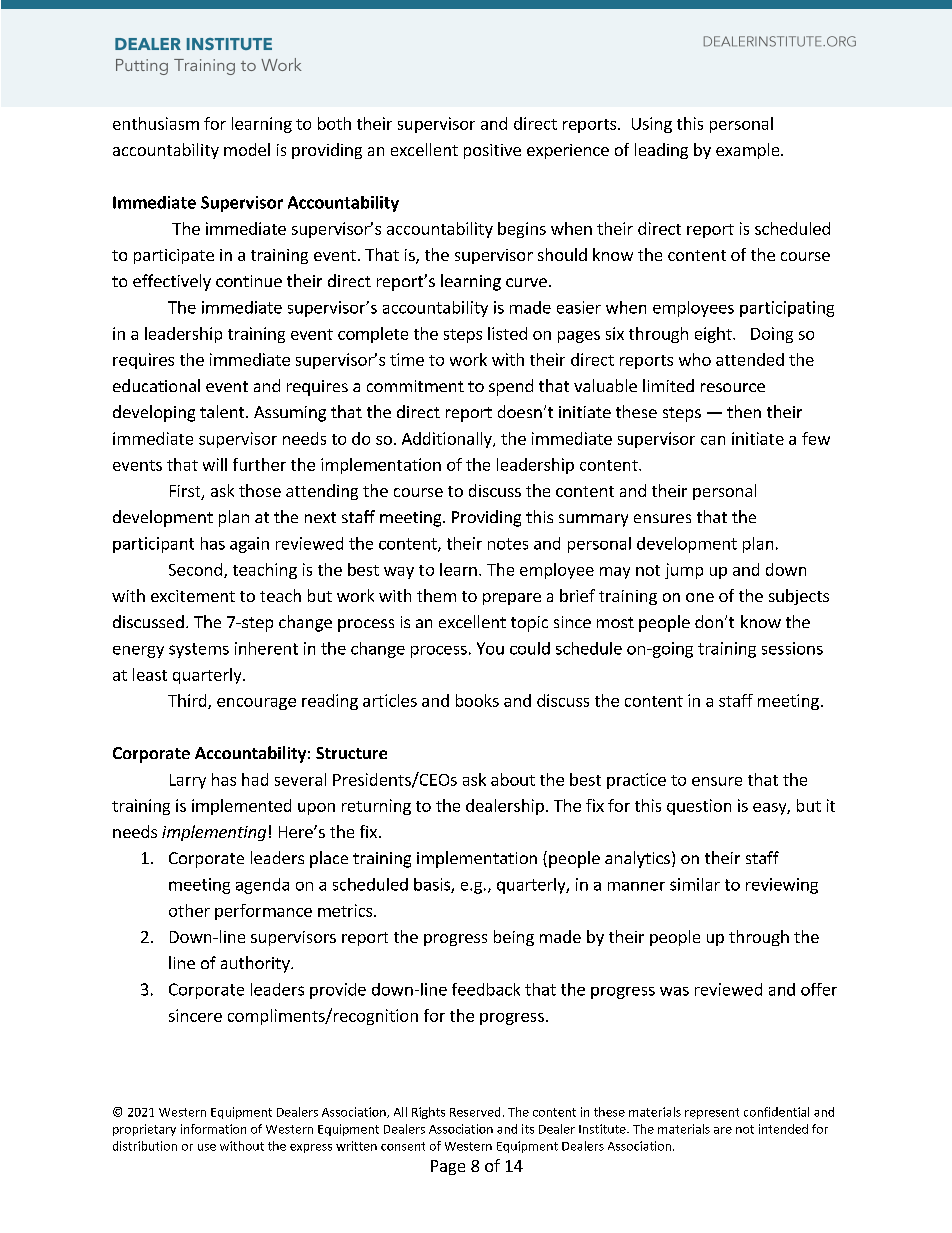  What do you see at coordinates (699, 807) in the image?
I see `question` at bounding box center [699, 807].
